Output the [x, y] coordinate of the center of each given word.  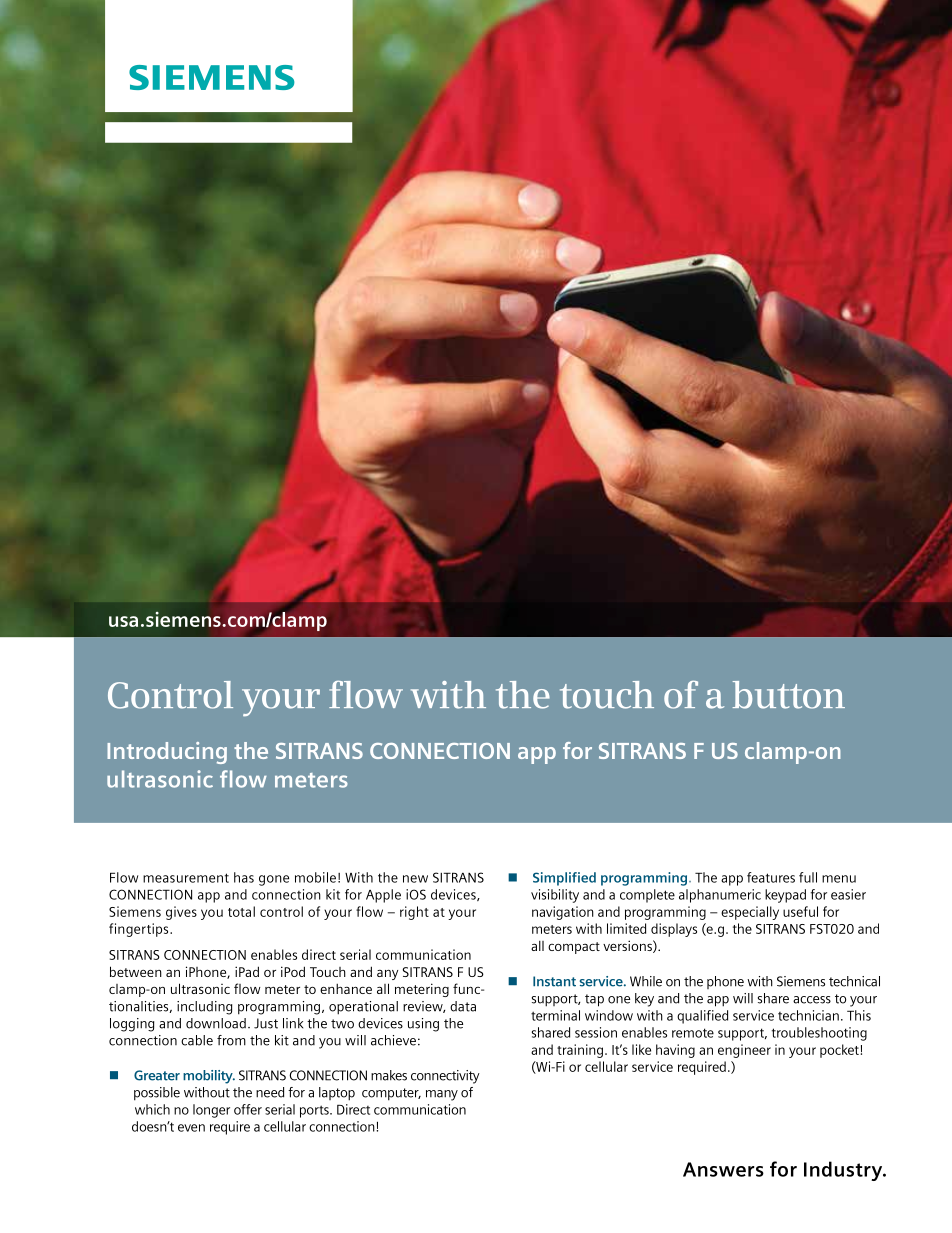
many [442, 1095]
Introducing [167, 753]
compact [574, 948]
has [244, 877]
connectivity [445, 1077]
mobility [209, 1077]
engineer [744, 1051]
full [808, 877]
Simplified [564, 879]
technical [854, 981]
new [415, 879]
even [191, 1128]
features [771, 877]
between [136, 971]
